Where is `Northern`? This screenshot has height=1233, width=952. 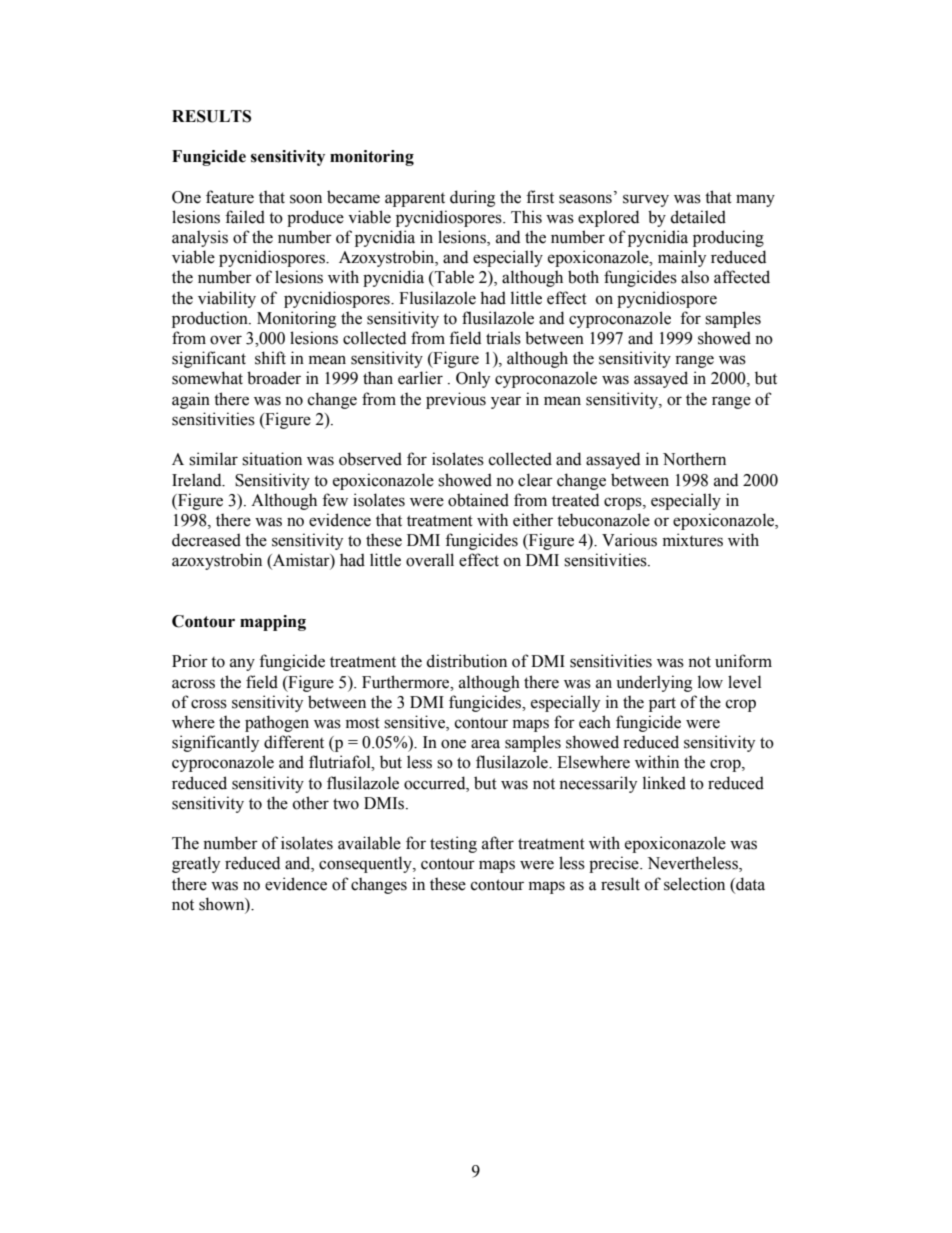
Northern is located at coordinates (694, 459).
